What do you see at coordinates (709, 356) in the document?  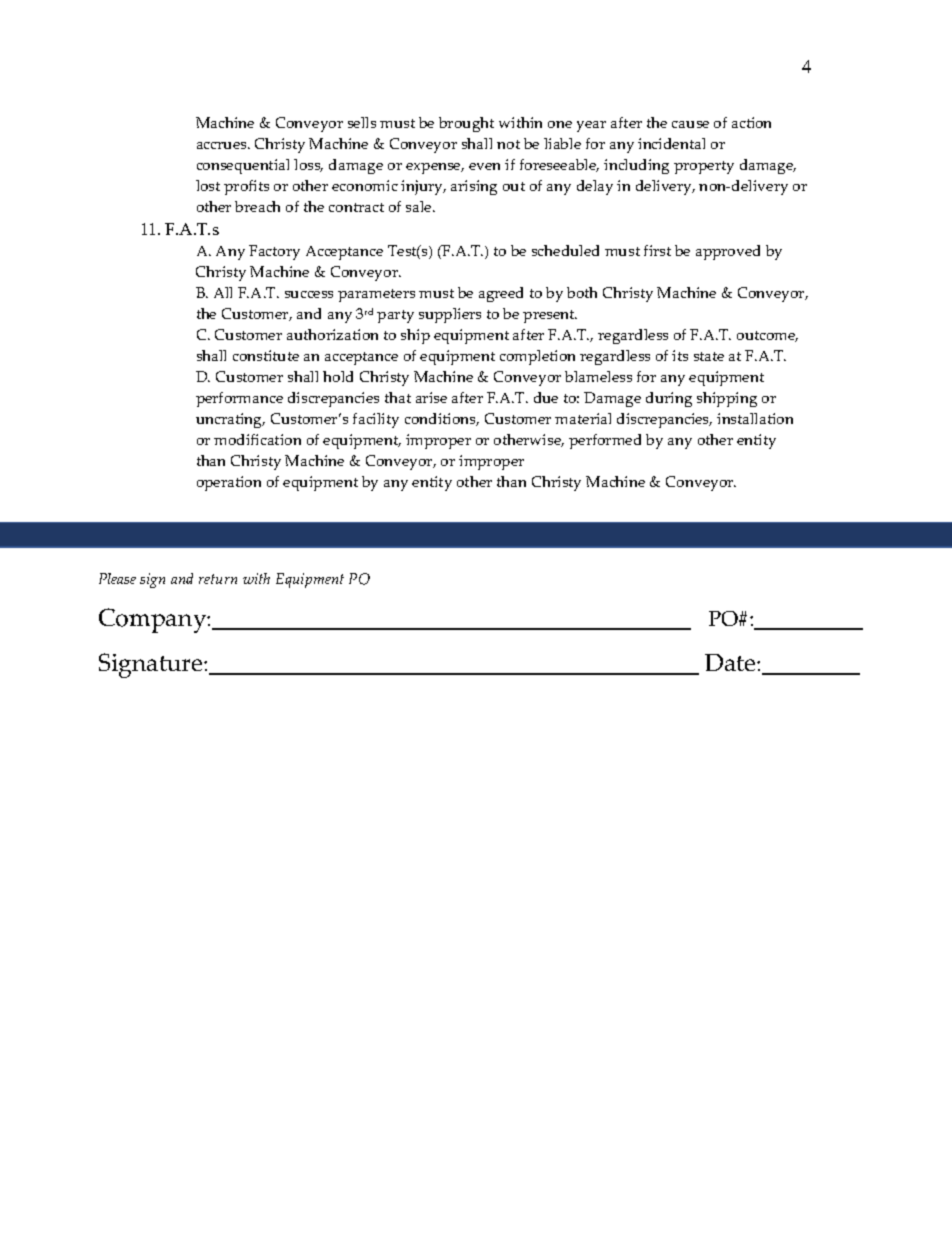 I see `state` at bounding box center [709, 356].
